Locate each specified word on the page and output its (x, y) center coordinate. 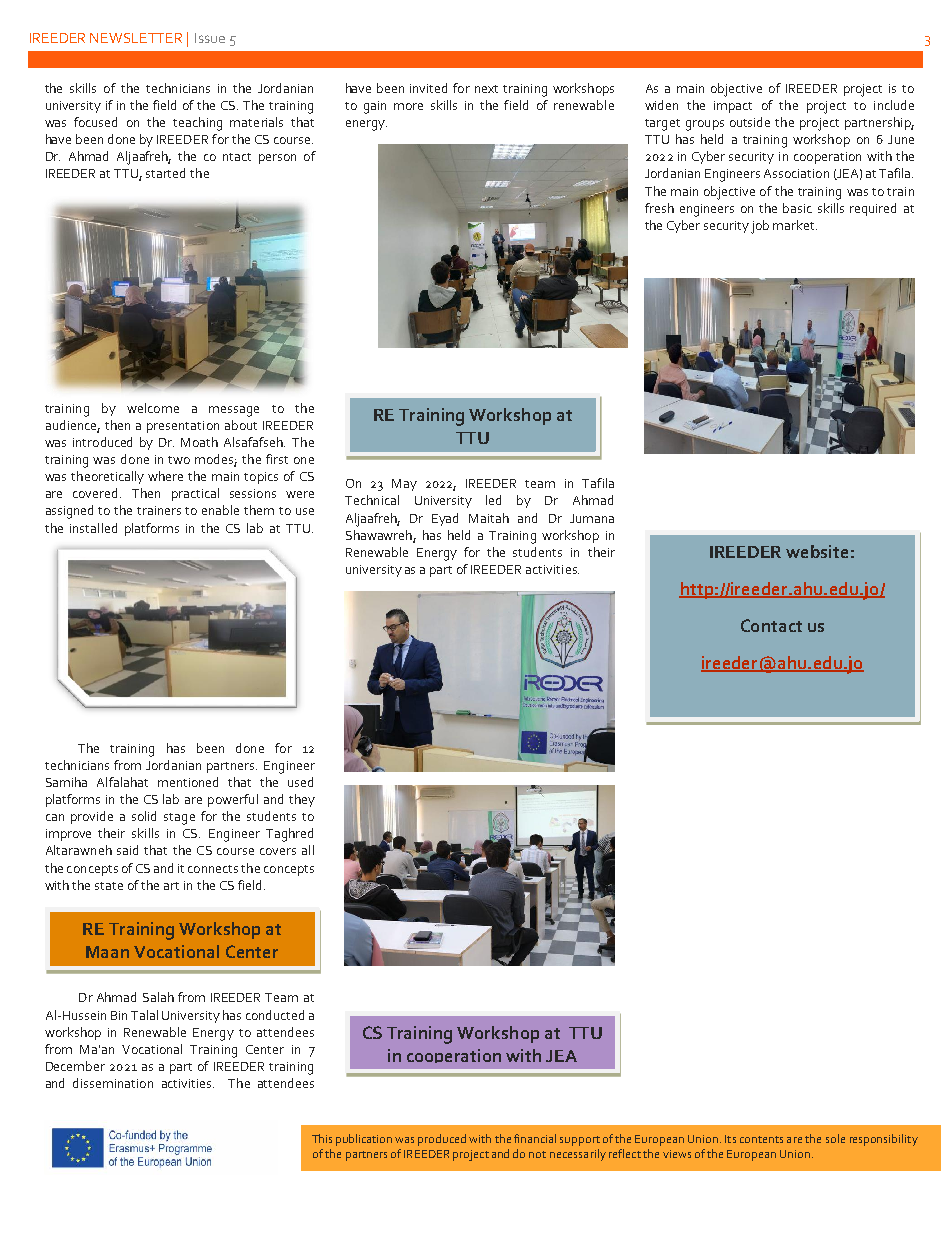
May (404, 485)
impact (733, 107)
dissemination (113, 1083)
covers (278, 851)
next (486, 89)
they (302, 800)
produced (442, 1140)
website (817, 551)
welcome (153, 408)
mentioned (188, 782)
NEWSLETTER (136, 38)
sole (835, 1138)
